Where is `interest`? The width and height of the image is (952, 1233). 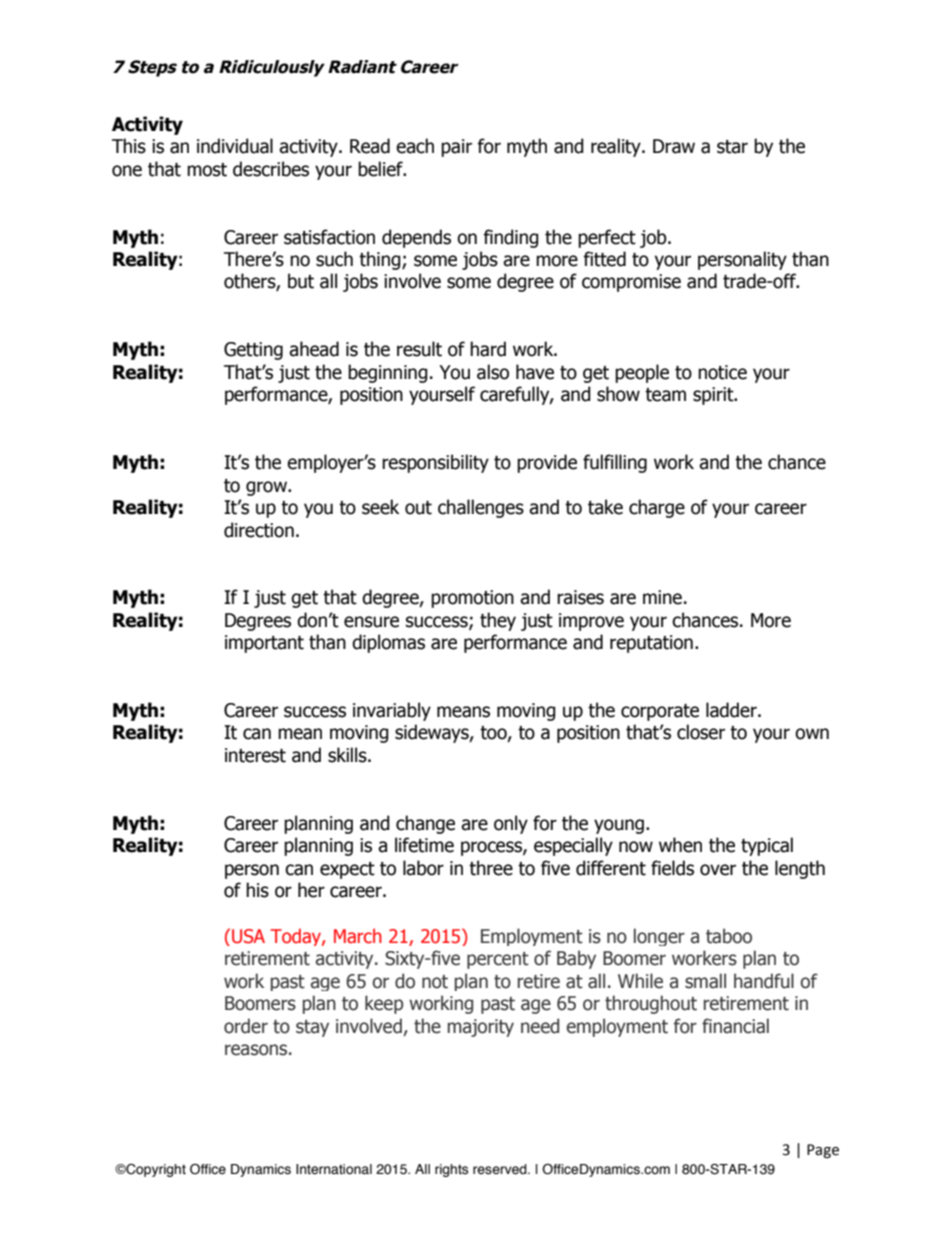 interest is located at coordinates (255, 755).
